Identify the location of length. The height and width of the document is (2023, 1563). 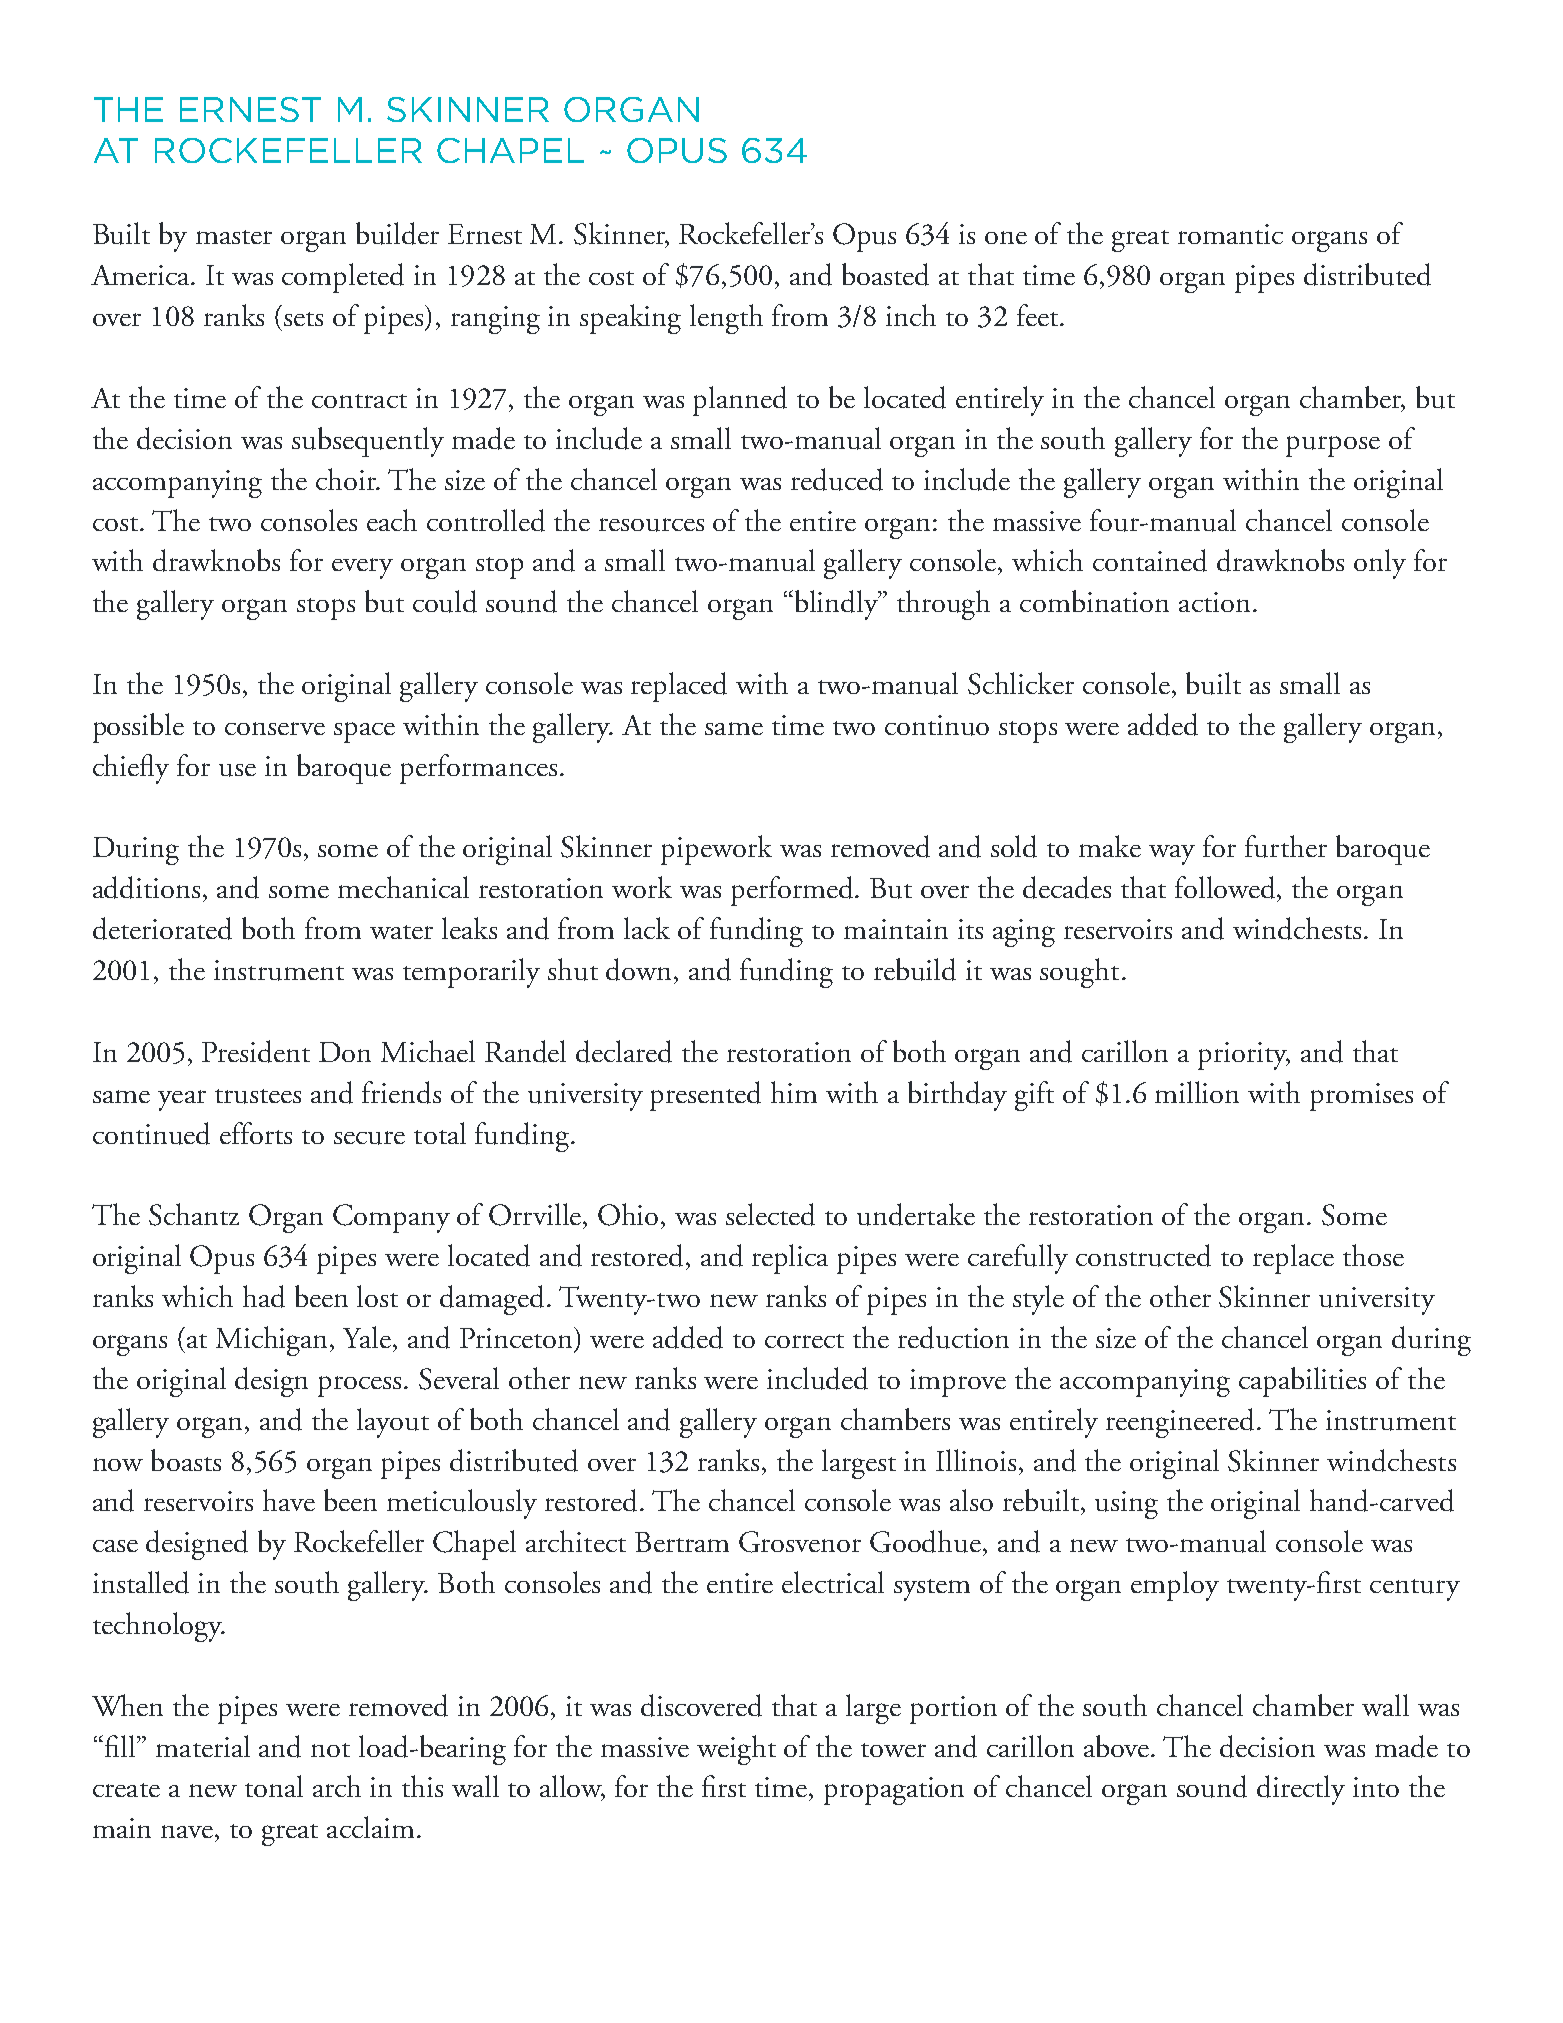
(726, 319).
